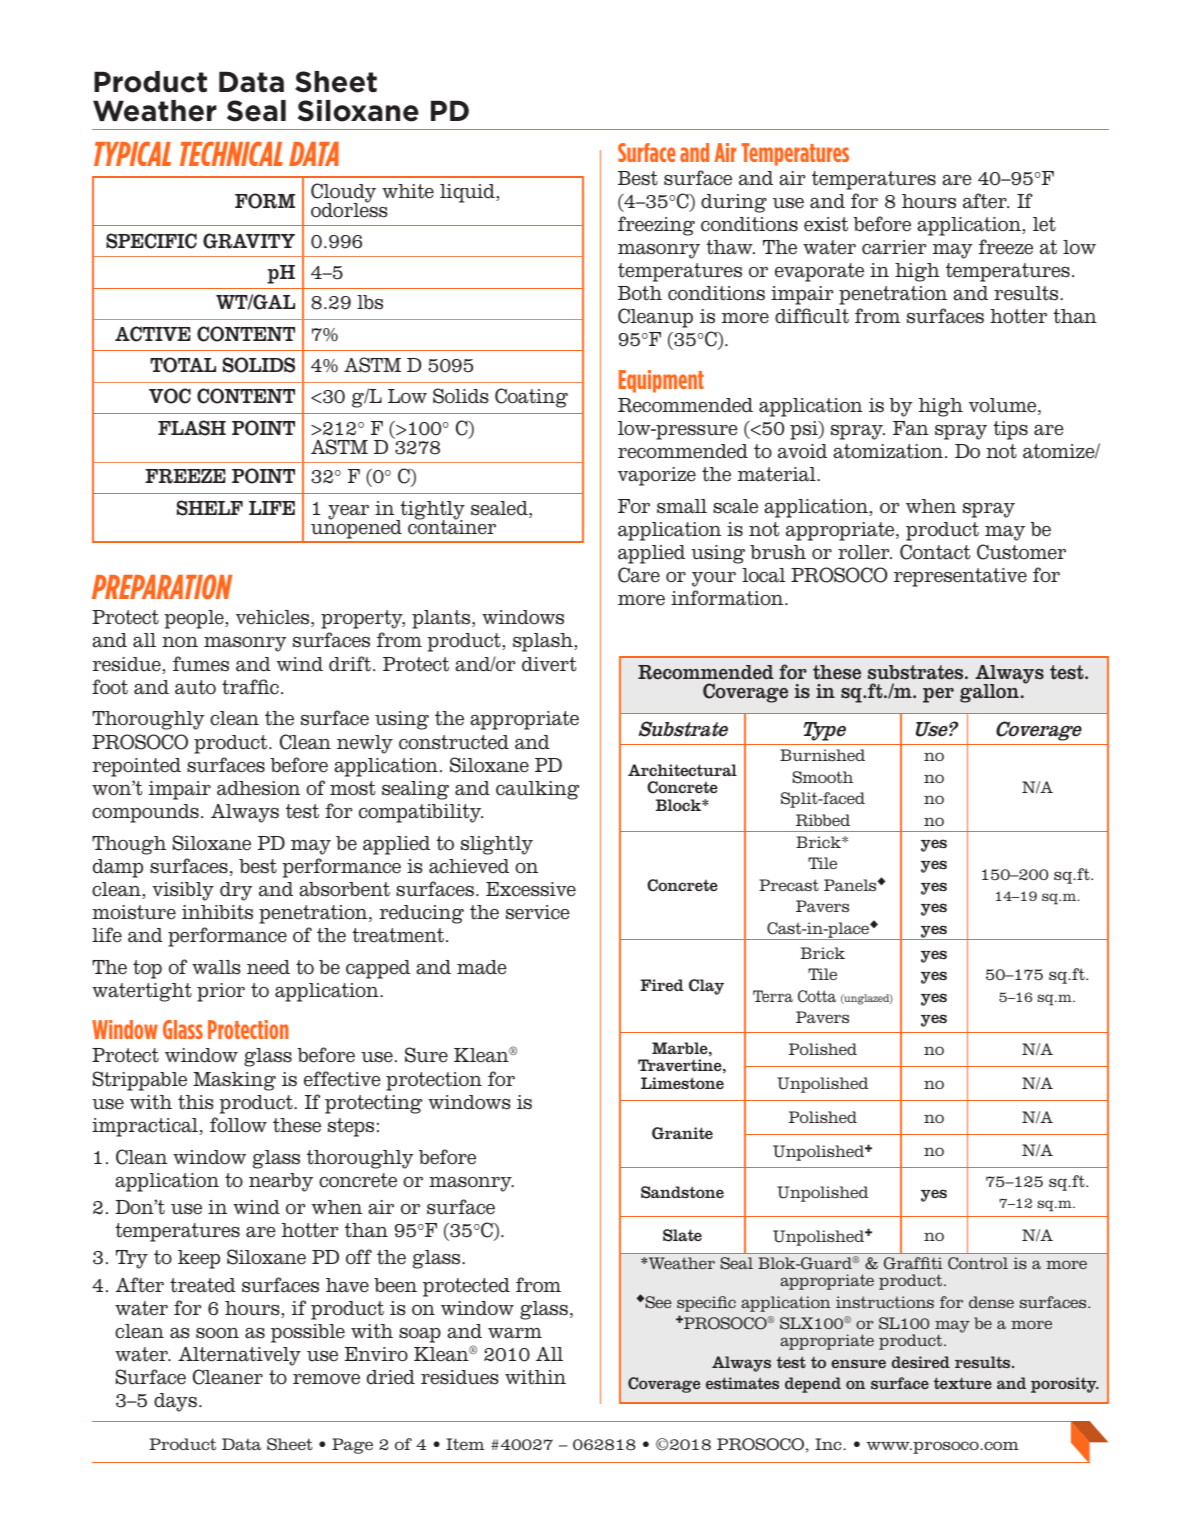 This screenshot has height=1525, width=1178. I want to click on TECHNICAL, so click(231, 153).
